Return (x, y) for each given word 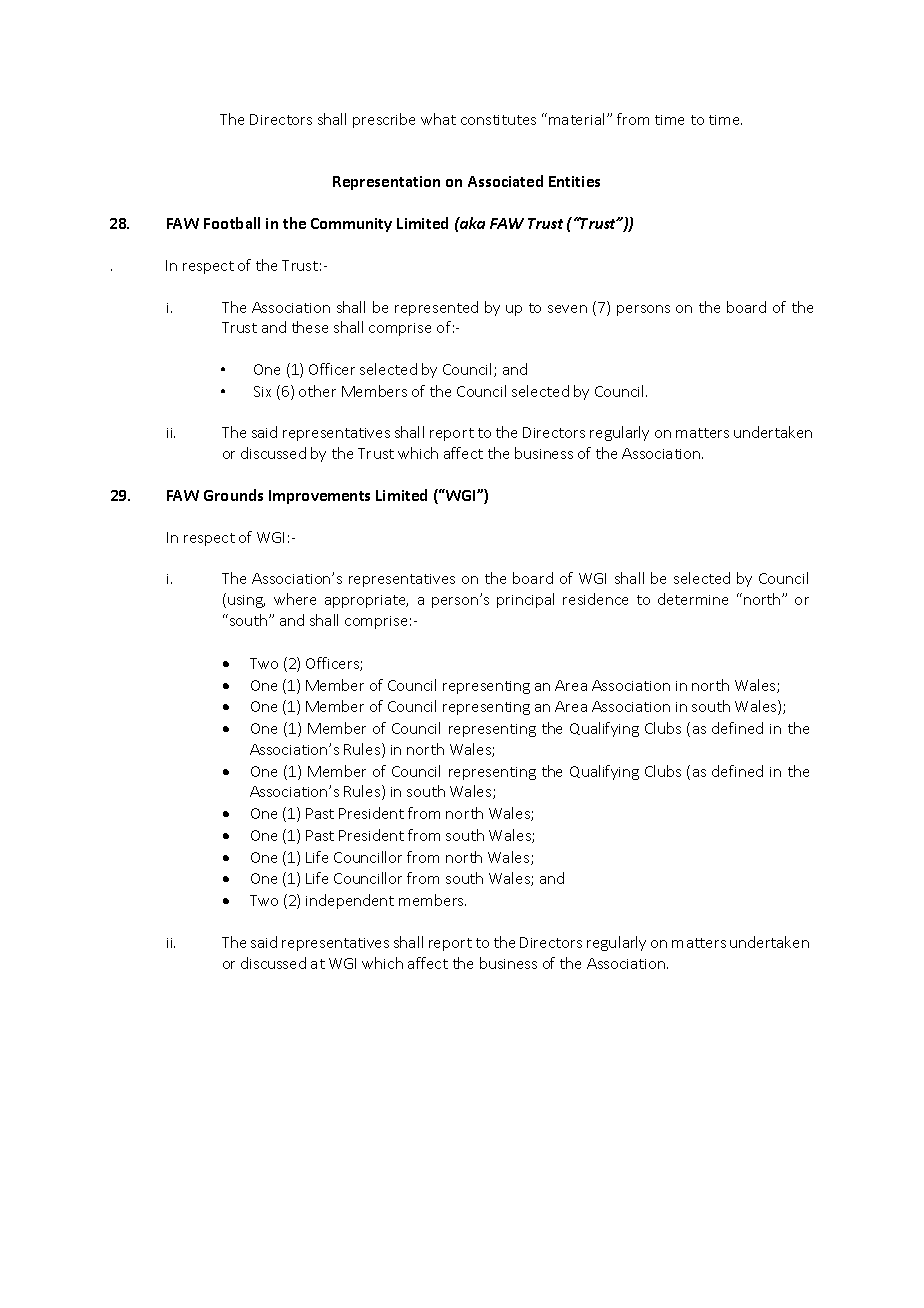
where (295, 599)
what (438, 119)
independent (350, 901)
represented (436, 308)
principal (525, 600)
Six (262, 391)
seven (567, 309)
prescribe (384, 120)
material (576, 119)
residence (595, 599)
